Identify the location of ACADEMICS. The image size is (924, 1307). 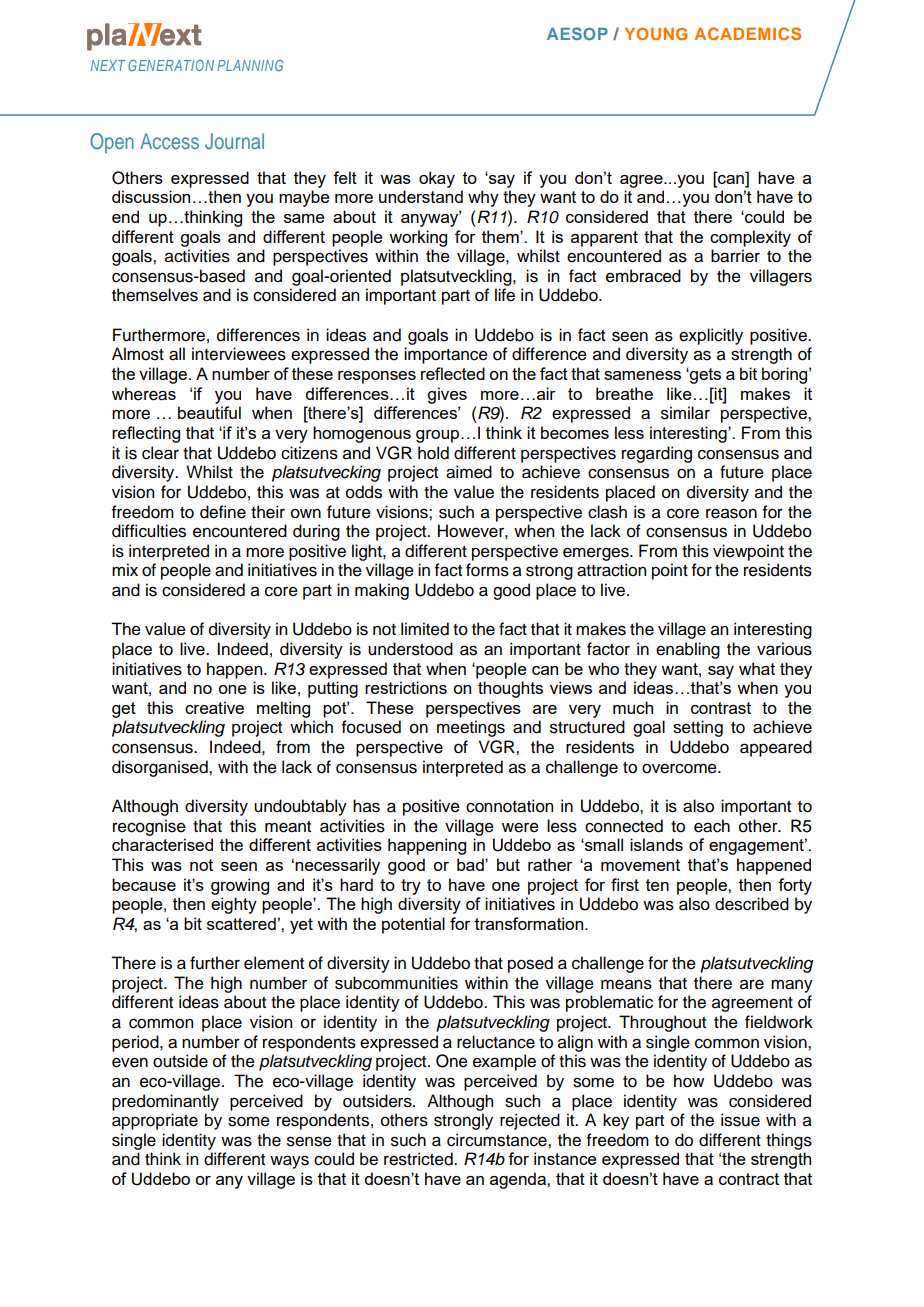
(747, 33).
